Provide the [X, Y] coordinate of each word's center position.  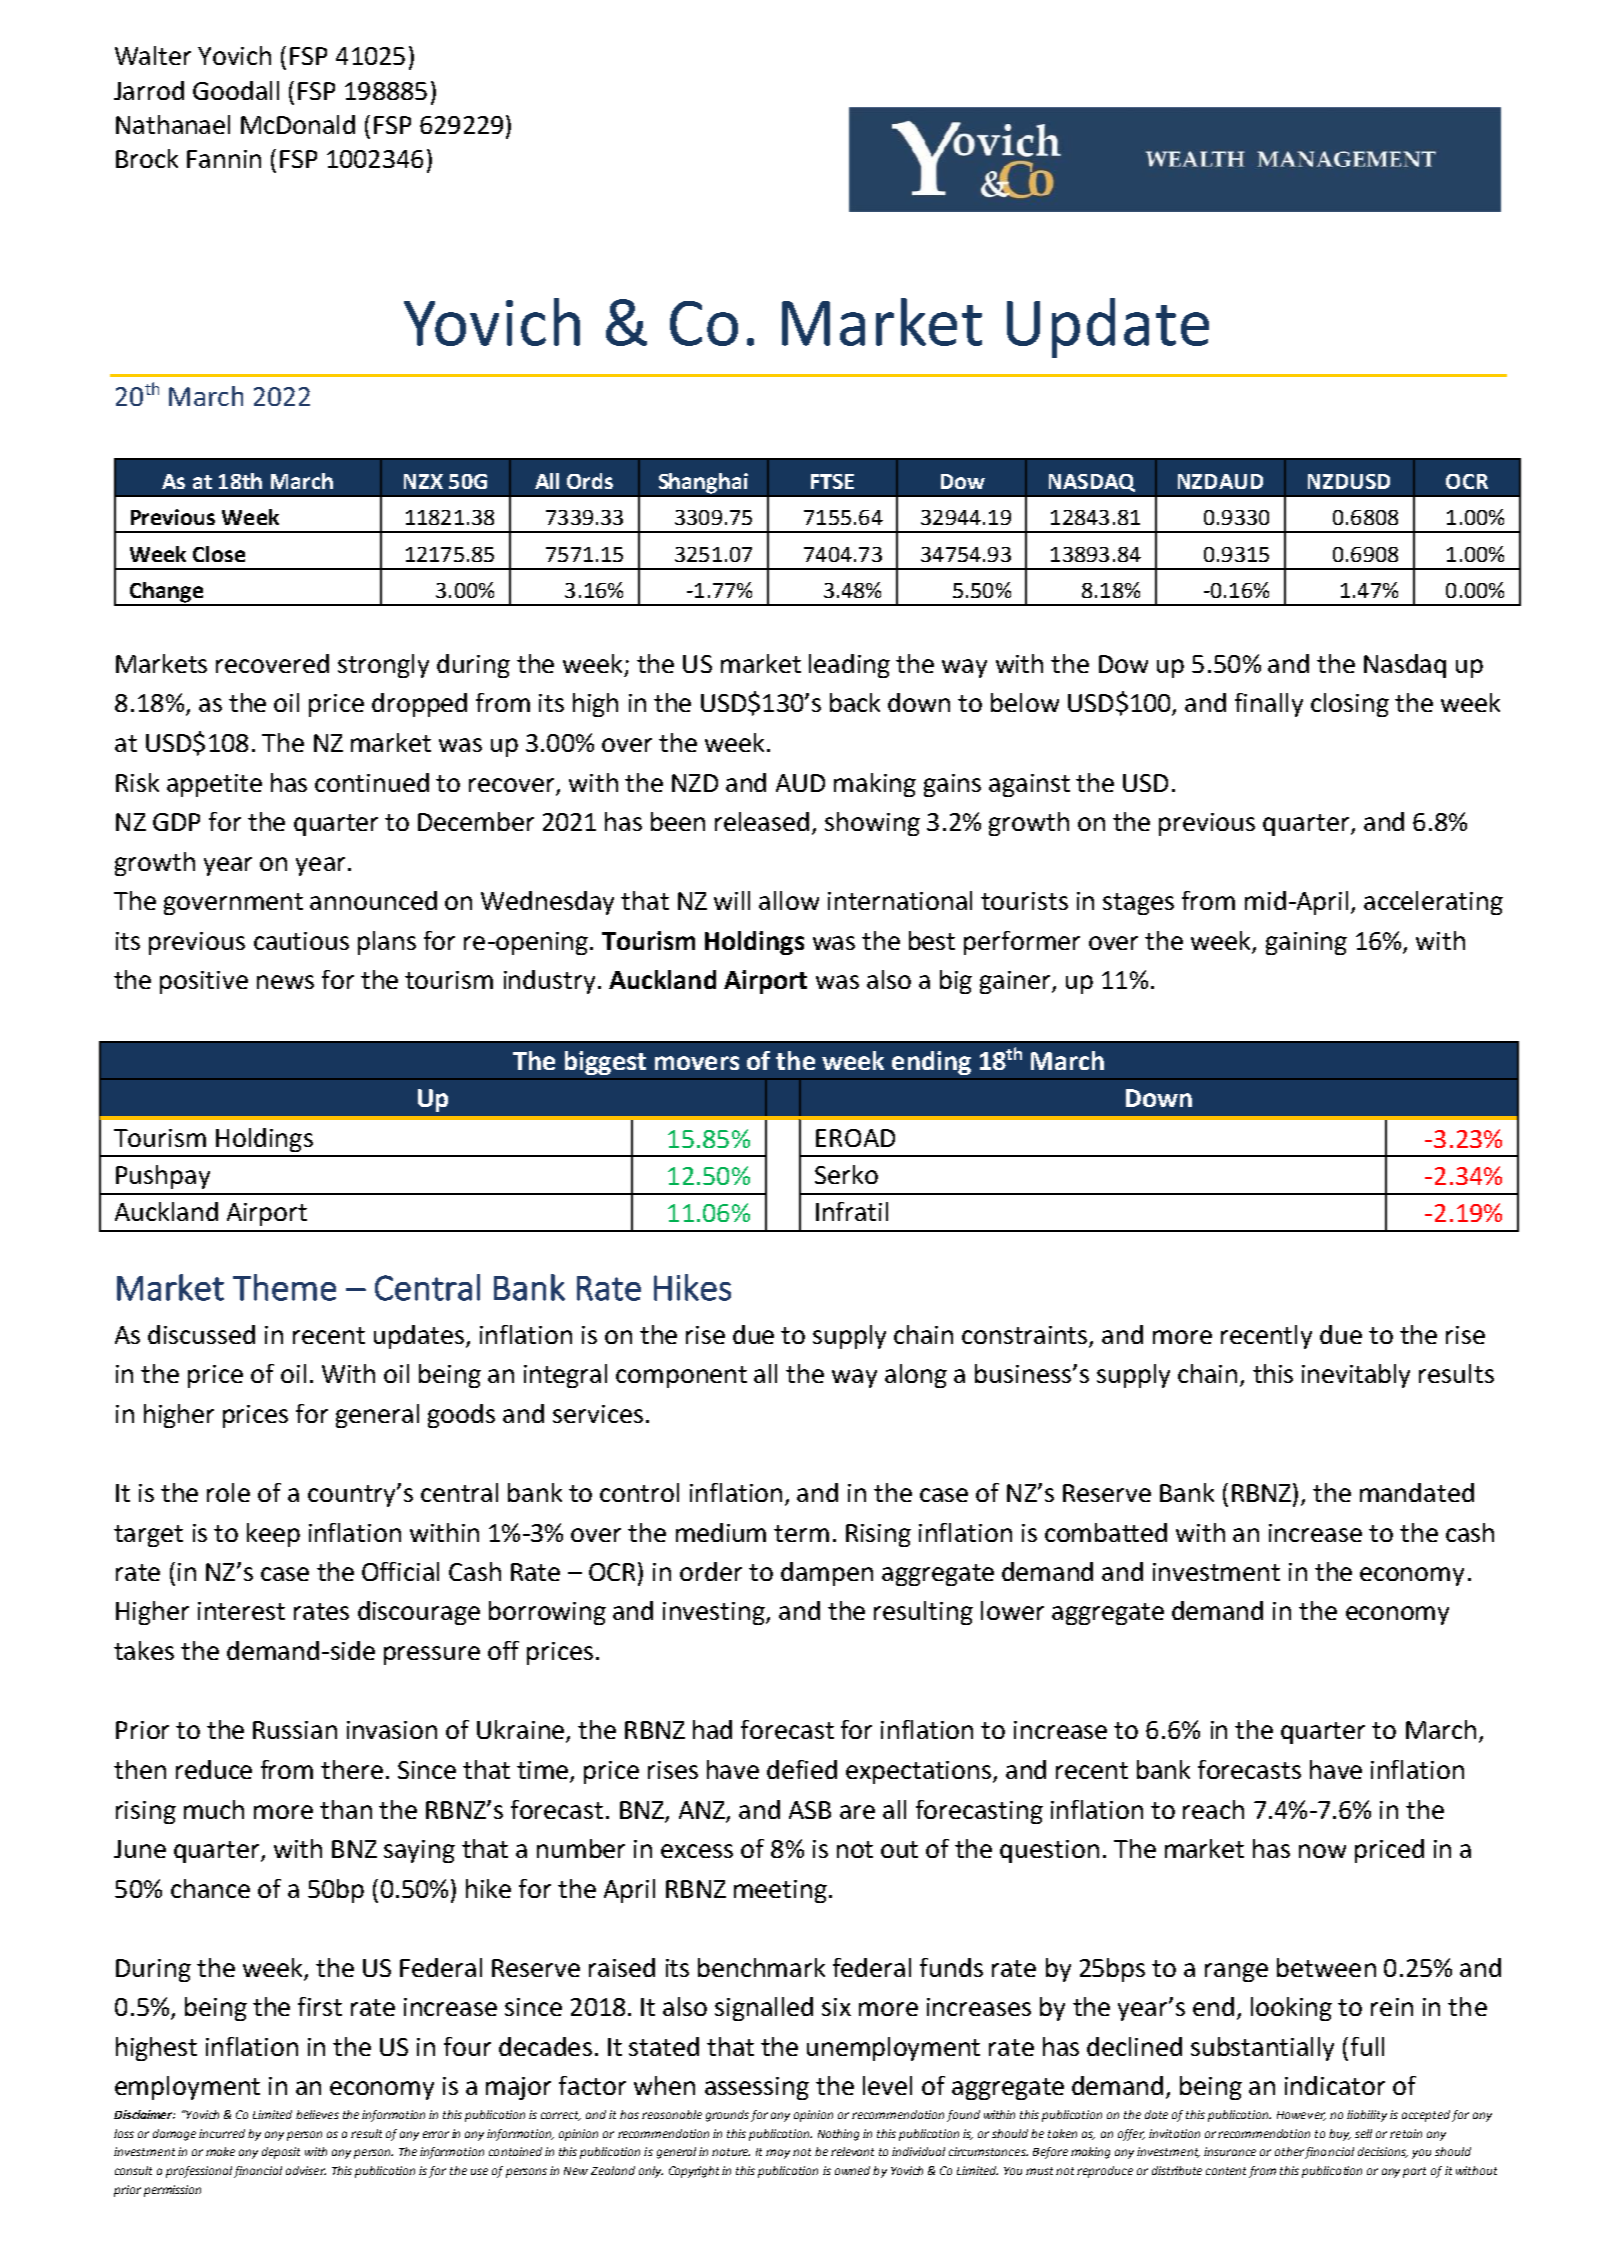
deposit [281, 2153]
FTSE [832, 481]
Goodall [236, 90]
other [1289, 2151]
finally [1269, 705]
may [778, 2154]
